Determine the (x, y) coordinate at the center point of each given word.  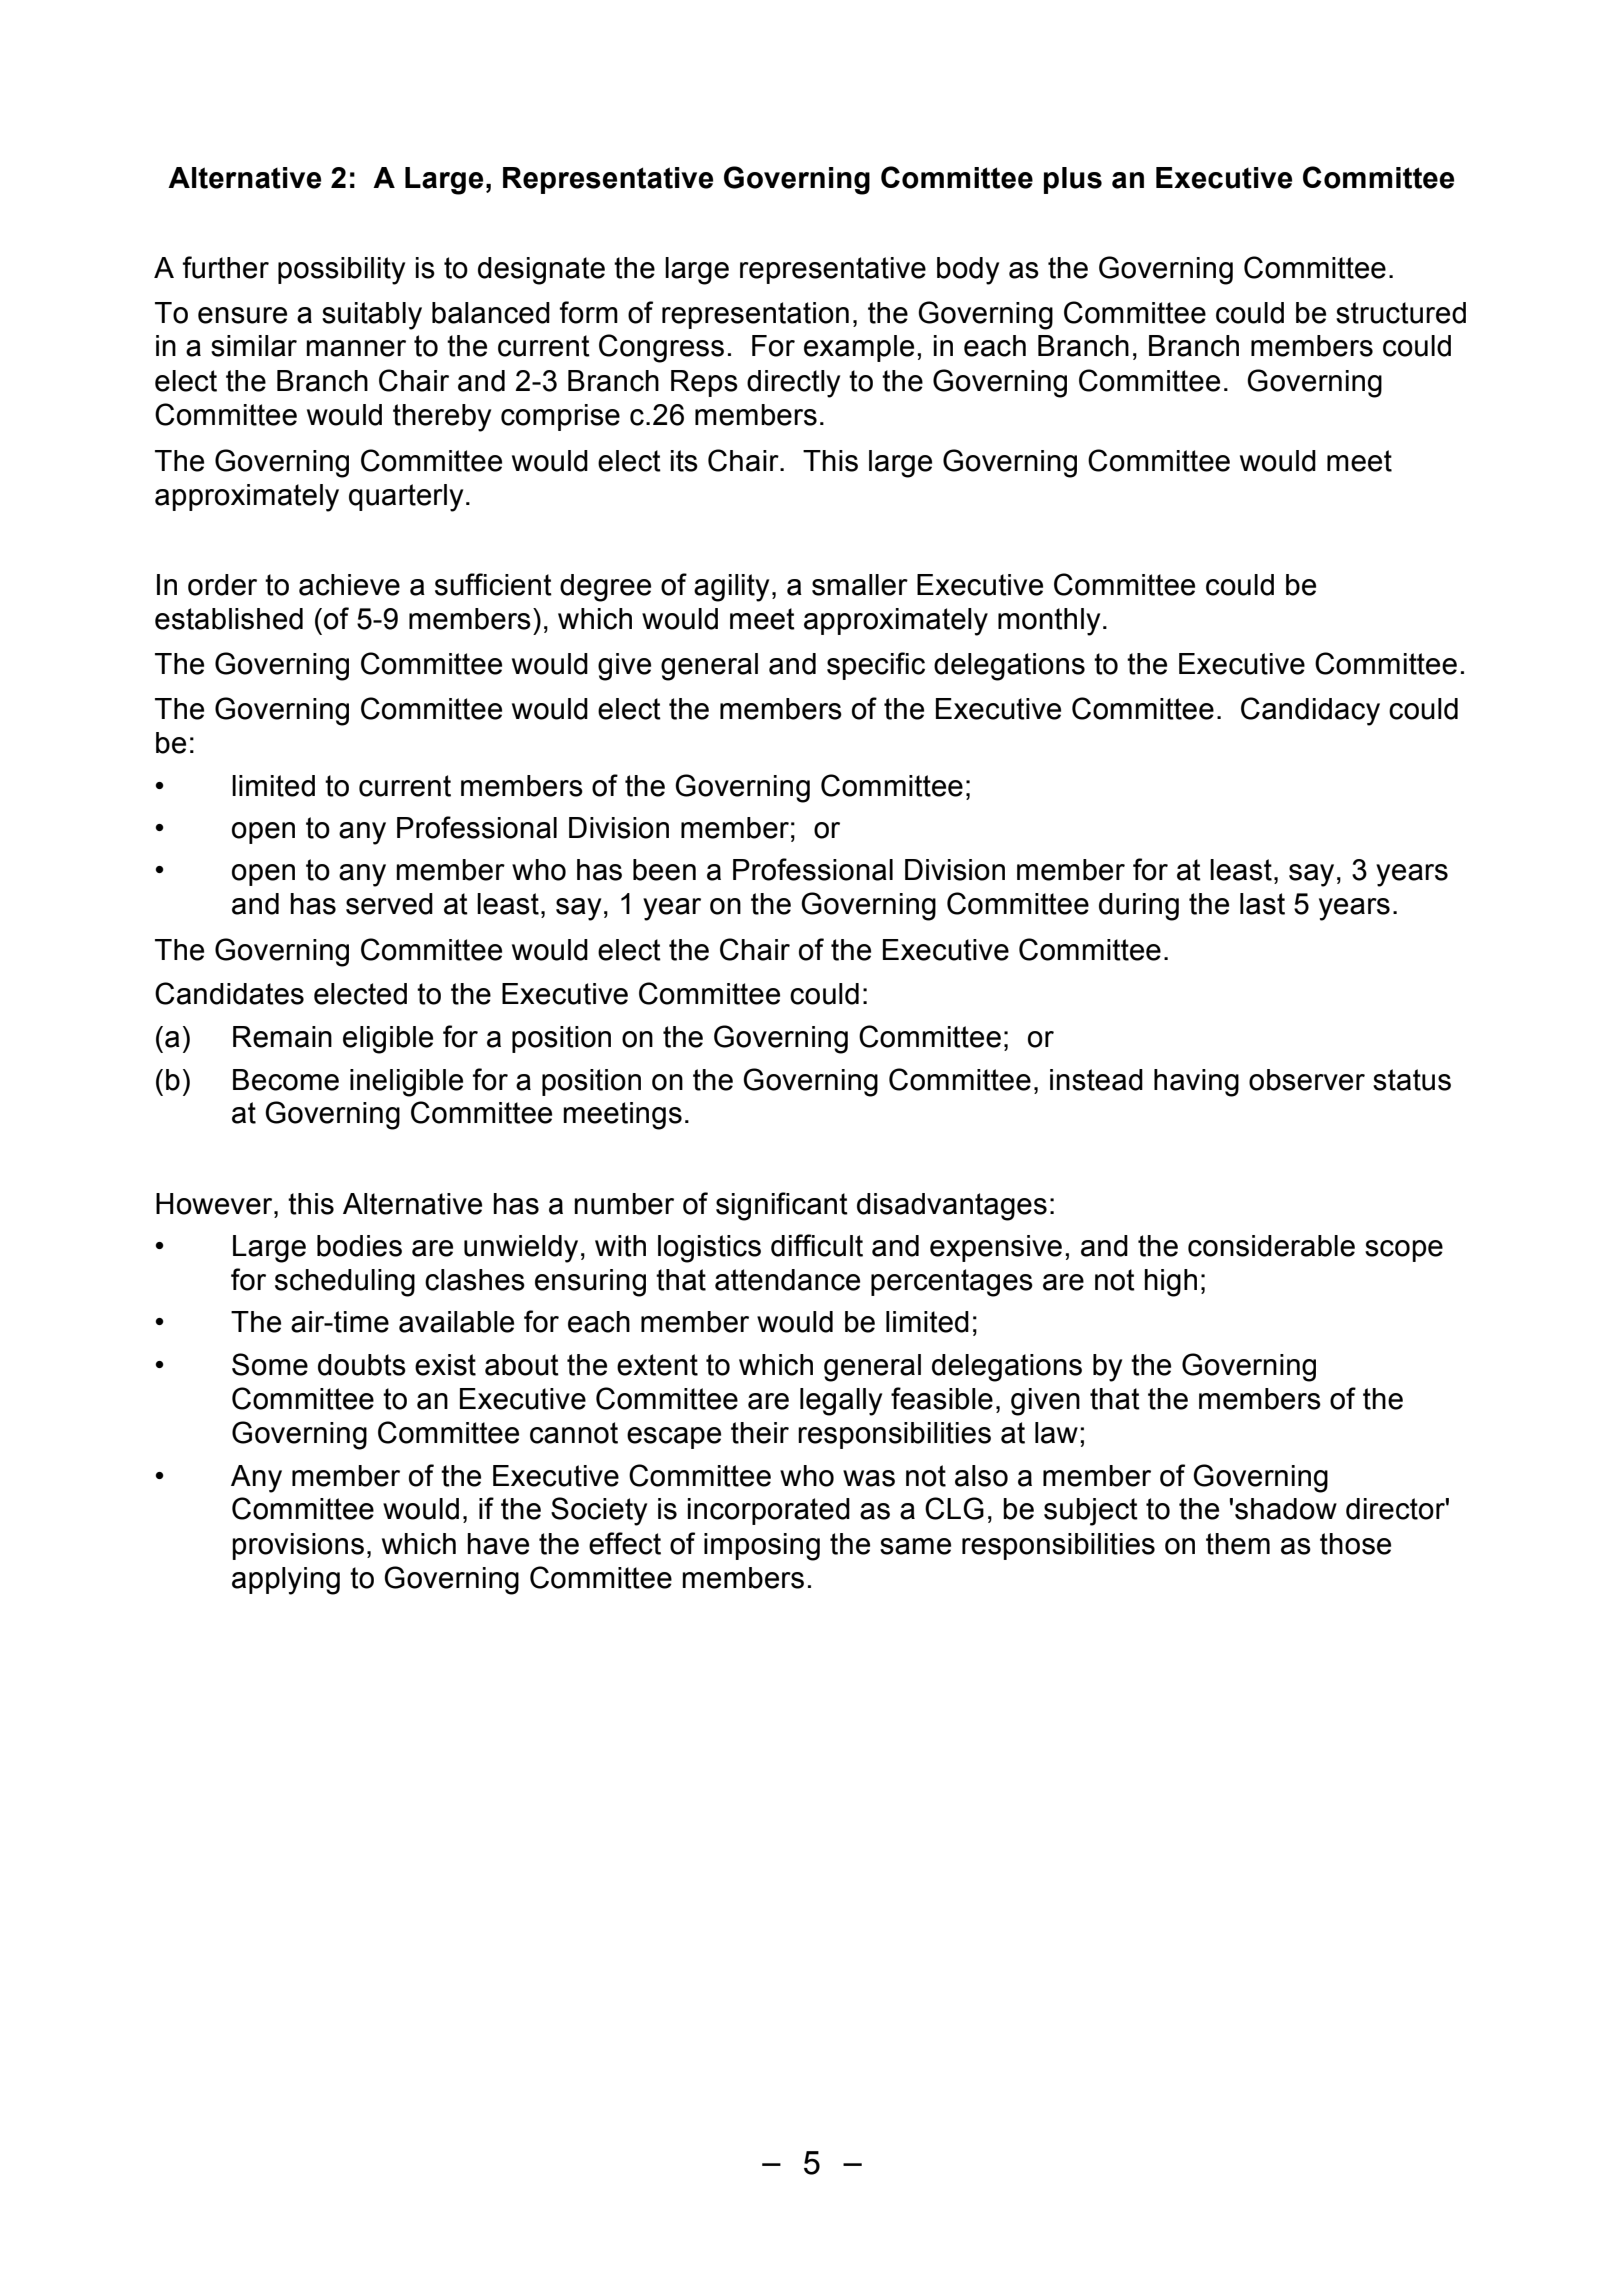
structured (1401, 313)
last (1262, 904)
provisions (298, 1546)
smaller (860, 585)
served (389, 904)
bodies (359, 1246)
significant (782, 1206)
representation (755, 315)
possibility (341, 271)
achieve (349, 585)
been (664, 870)
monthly (1049, 622)
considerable (1271, 1246)
